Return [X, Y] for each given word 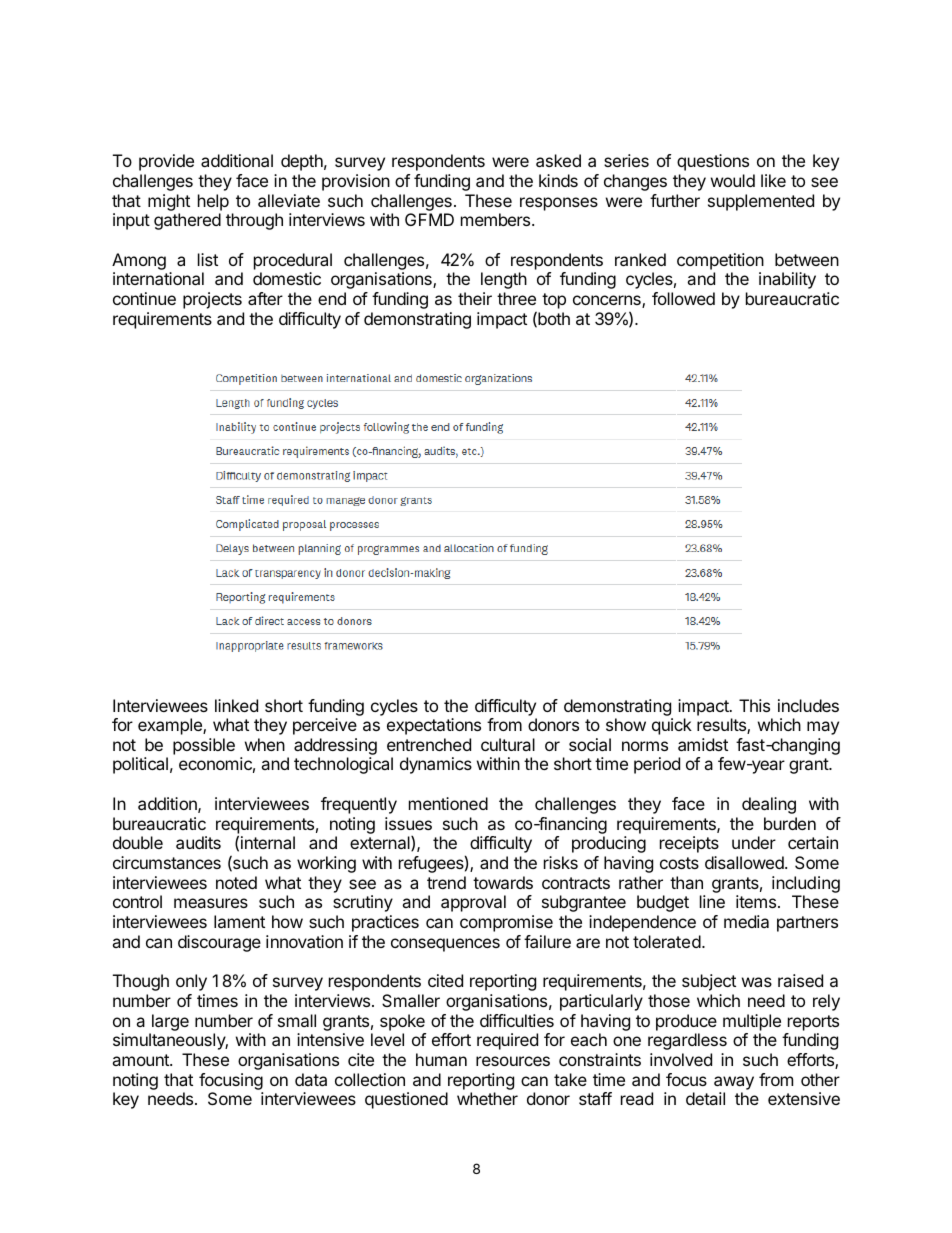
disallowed [745, 862]
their [475, 298]
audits [198, 842]
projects [212, 300]
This [754, 705]
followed [683, 298]
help [213, 202]
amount [141, 1060]
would [733, 180]
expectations [434, 726]
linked [236, 705]
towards [503, 882]
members [497, 219]
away [734, 1083]
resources [513, 1061]
